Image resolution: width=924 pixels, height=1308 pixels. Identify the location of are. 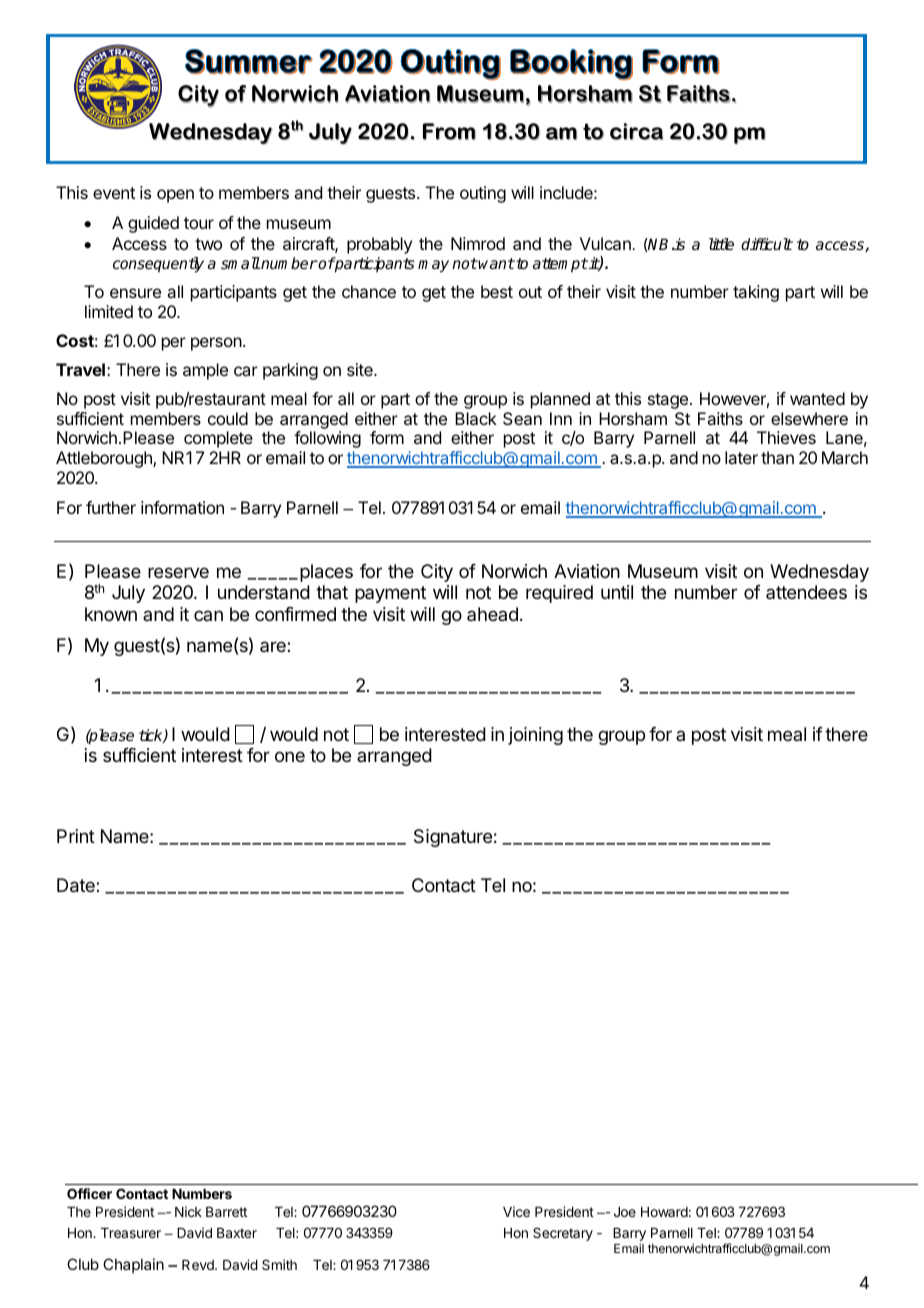
(274, 646).
